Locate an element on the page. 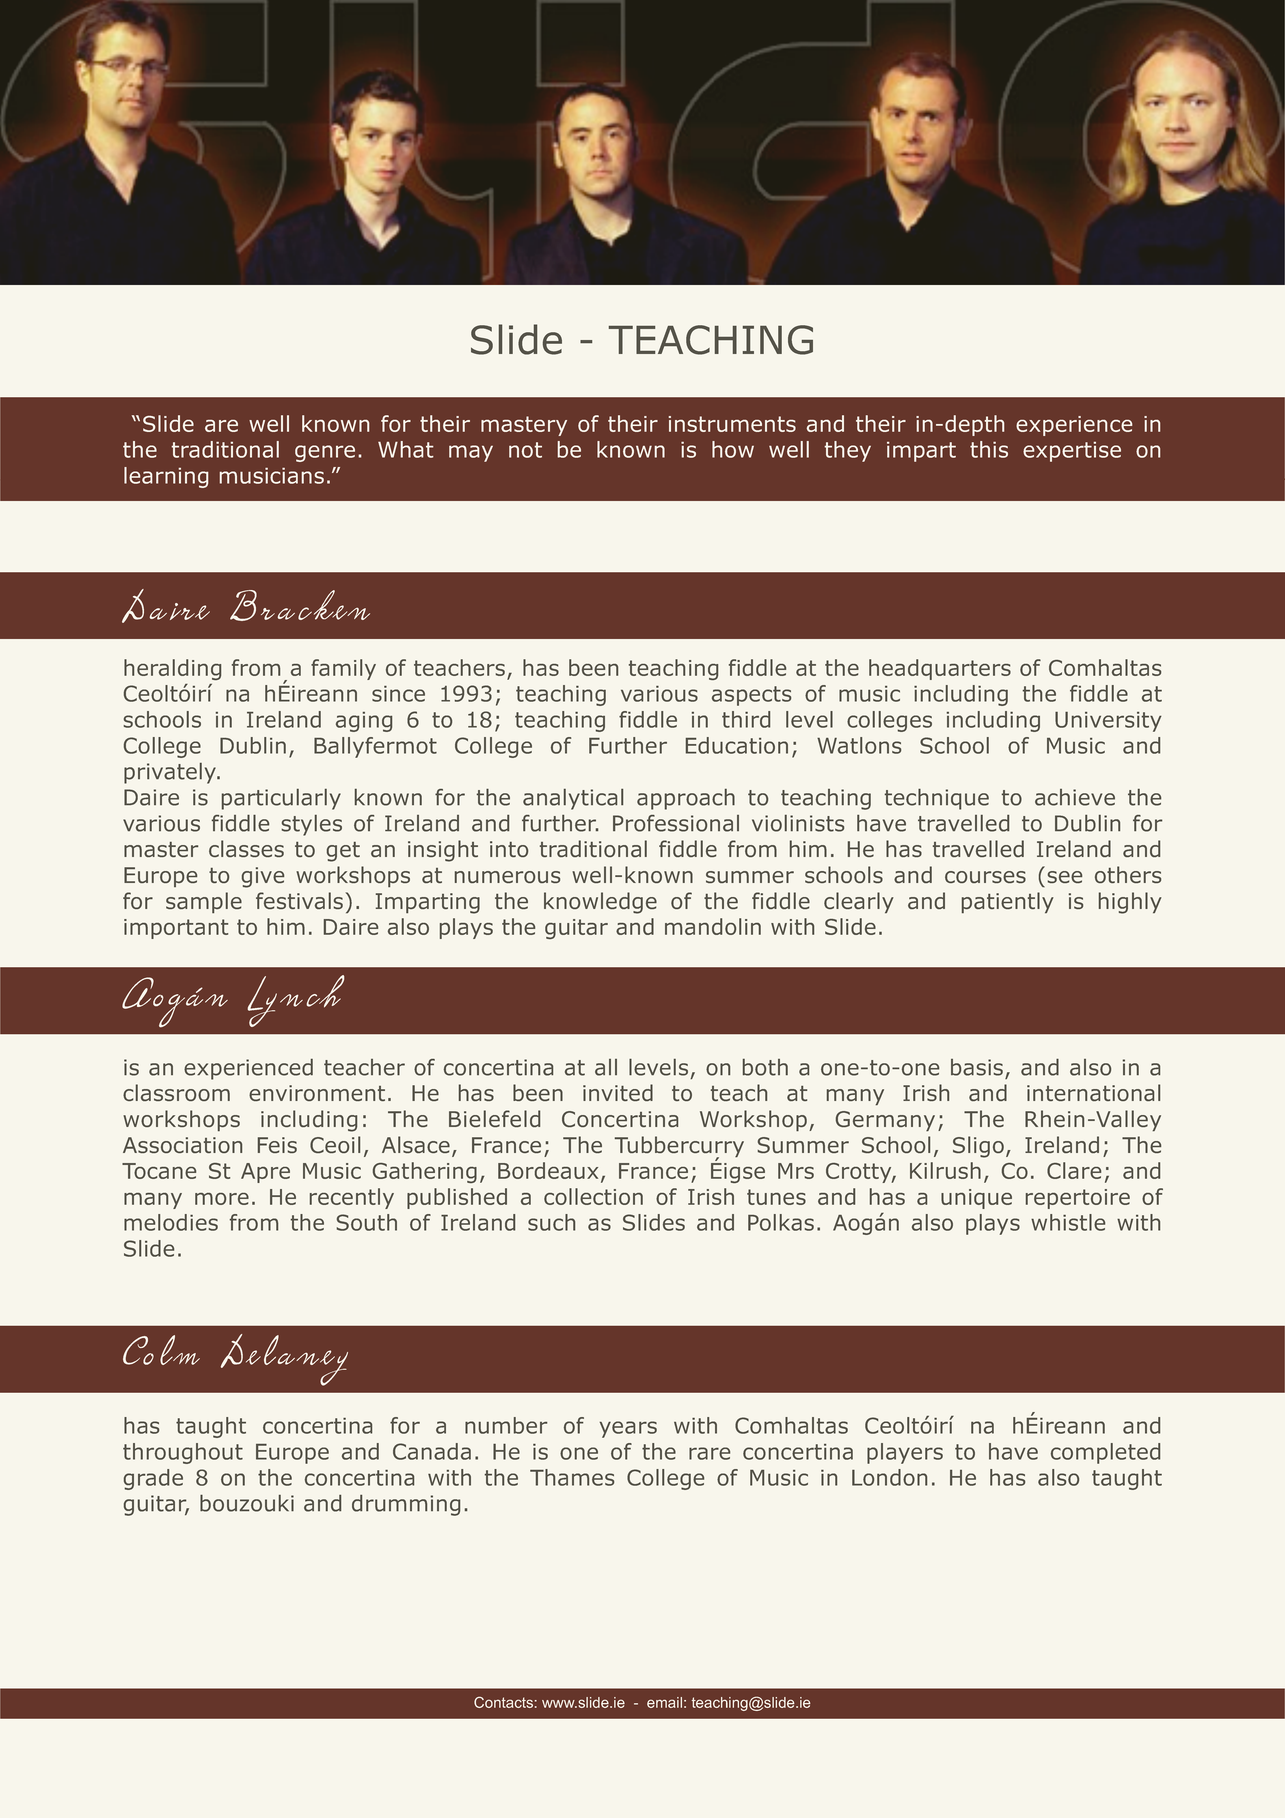 Image resolution: width=1285 pixels, height=1818 pixels. Thames is located at coordinates (572, 1477).
